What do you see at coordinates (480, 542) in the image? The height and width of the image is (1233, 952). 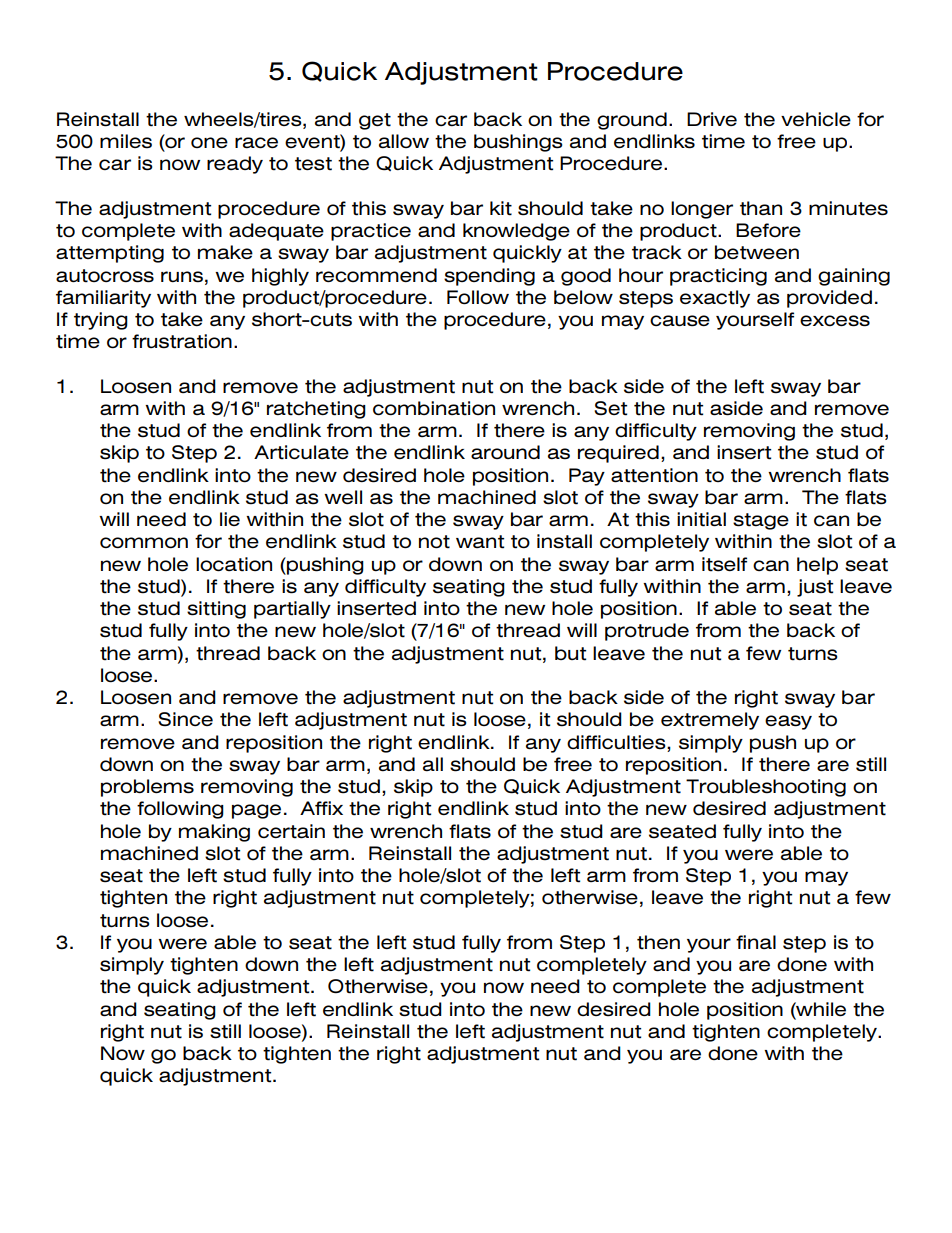 I see `want` at bounding box center [480, 542].
